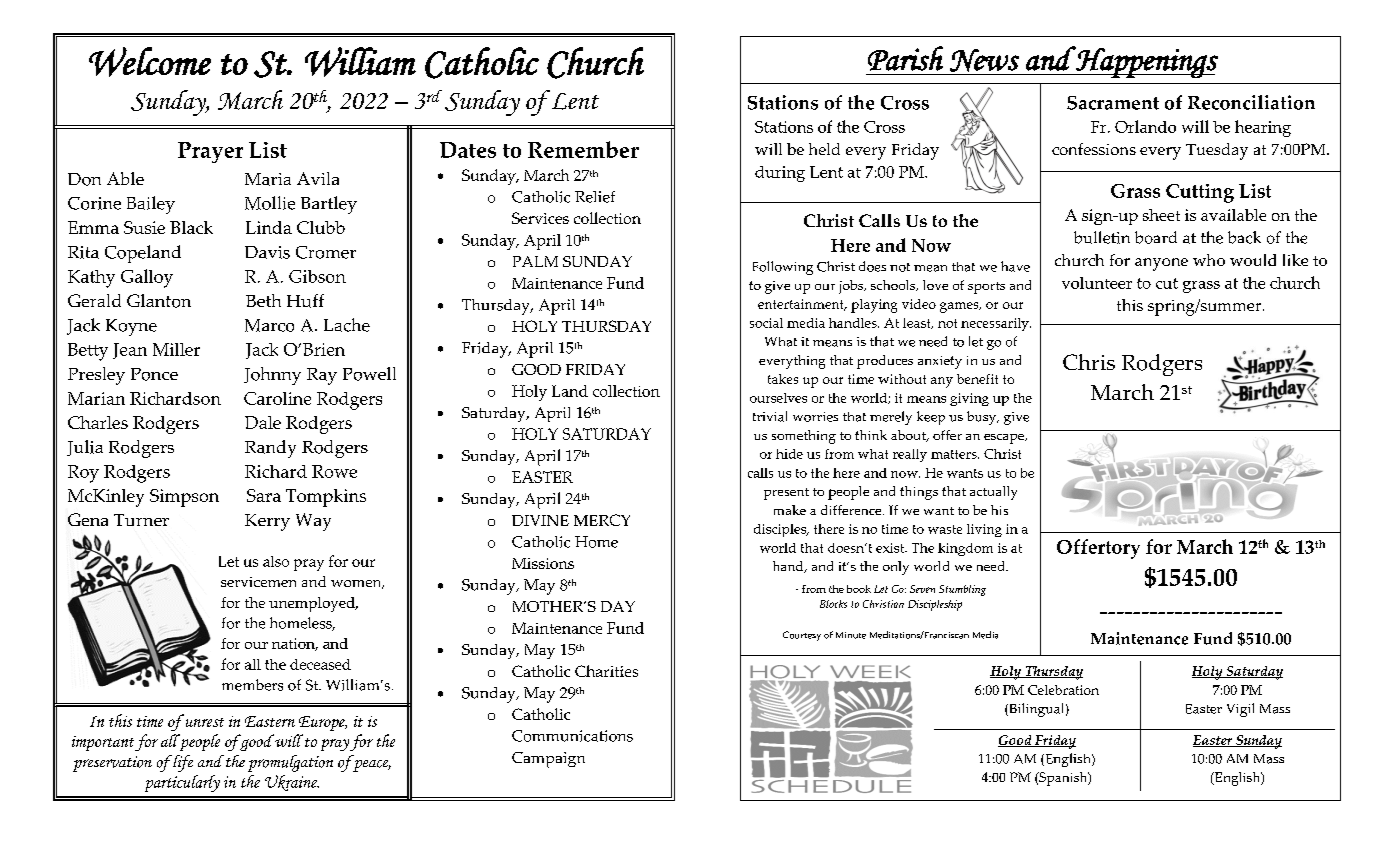 The width and height of the screenshot is (1400, 850). I want to click on Happenings, so click(1146, 62).
